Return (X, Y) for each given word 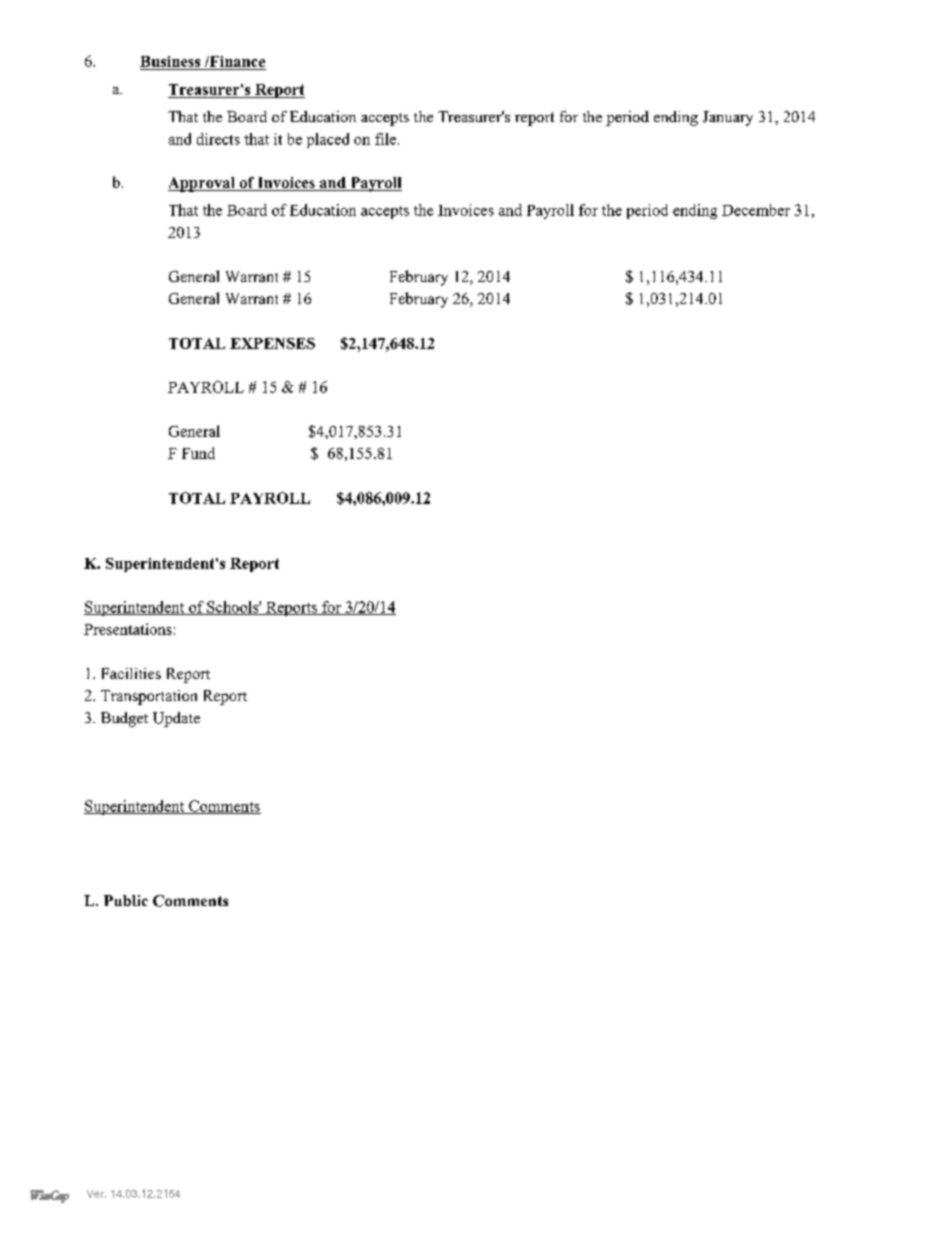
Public (126, 900)
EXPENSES (272, 343)
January (728, 118)
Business (170, 61)
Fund (198, 453)
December (756, 210)
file (387, 139)
